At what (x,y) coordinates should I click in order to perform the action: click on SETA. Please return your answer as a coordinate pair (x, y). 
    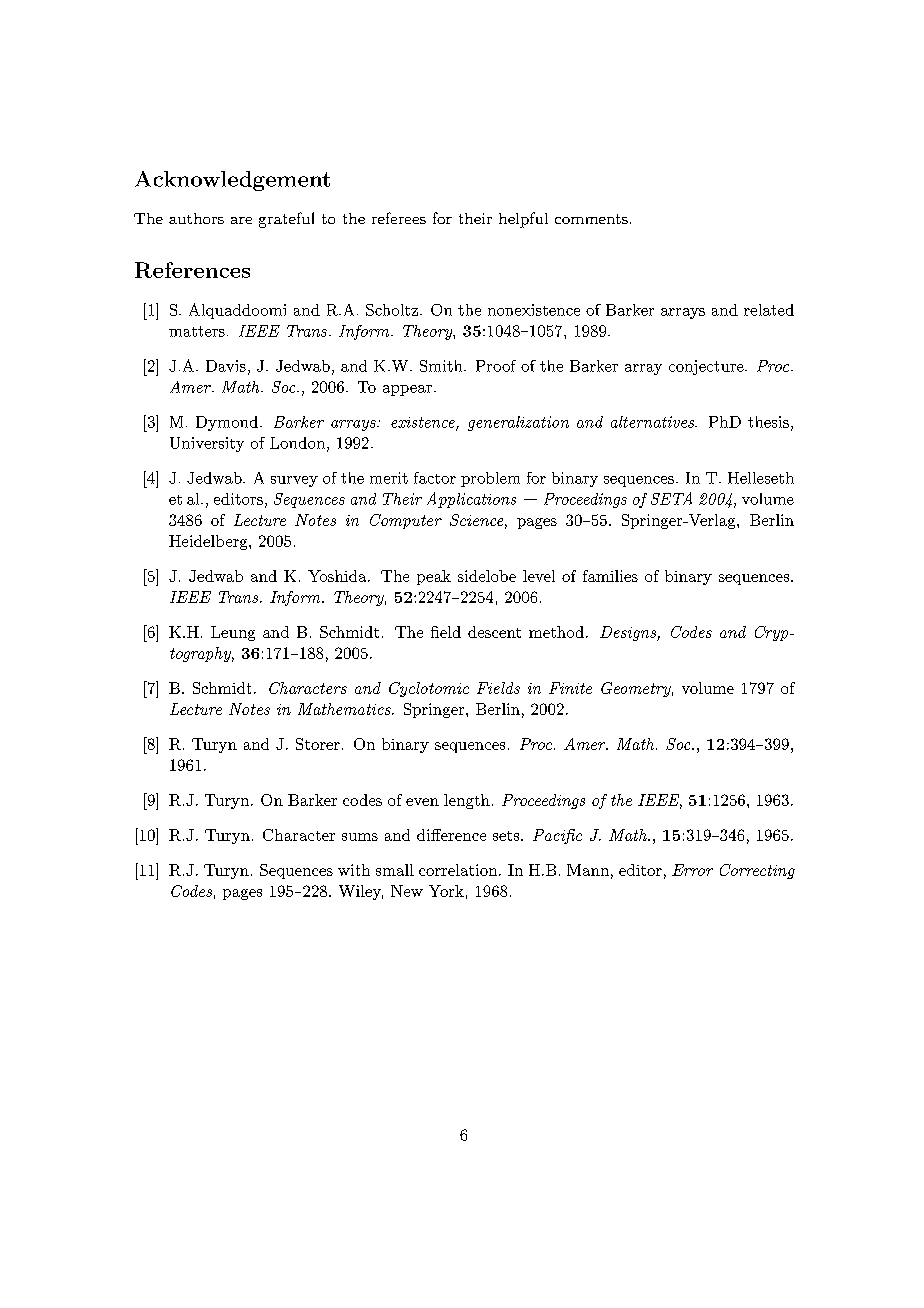
    Looking at the image, I should click on (671, 498).
